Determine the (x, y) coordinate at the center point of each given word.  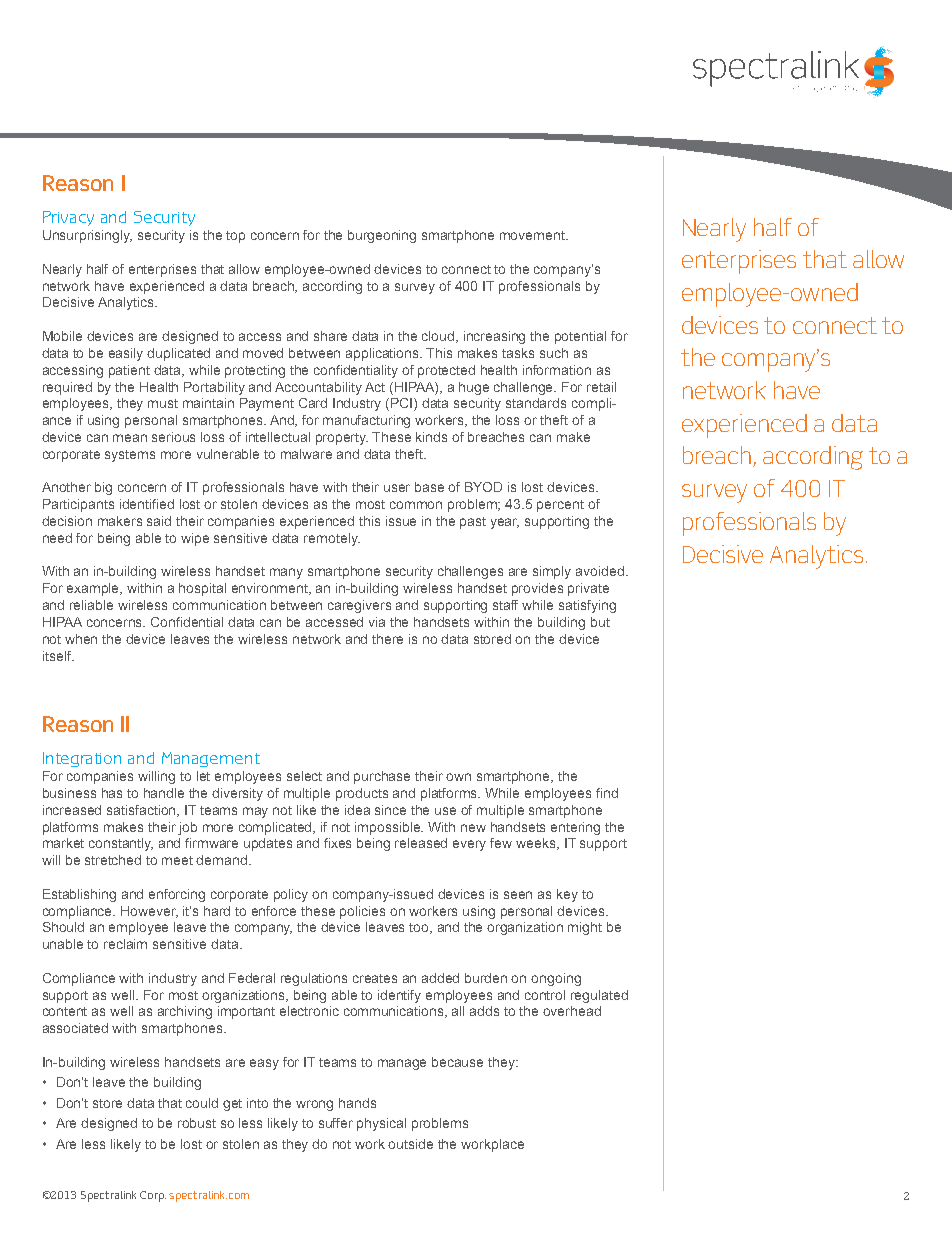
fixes (337, 843)
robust (197, 1123)
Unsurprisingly (87, 236)
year (505, 523)
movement (533, 235)
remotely (332, 539)
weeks (537, 844)
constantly (121, 844)
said (159, 521)
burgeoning (382, 236)
